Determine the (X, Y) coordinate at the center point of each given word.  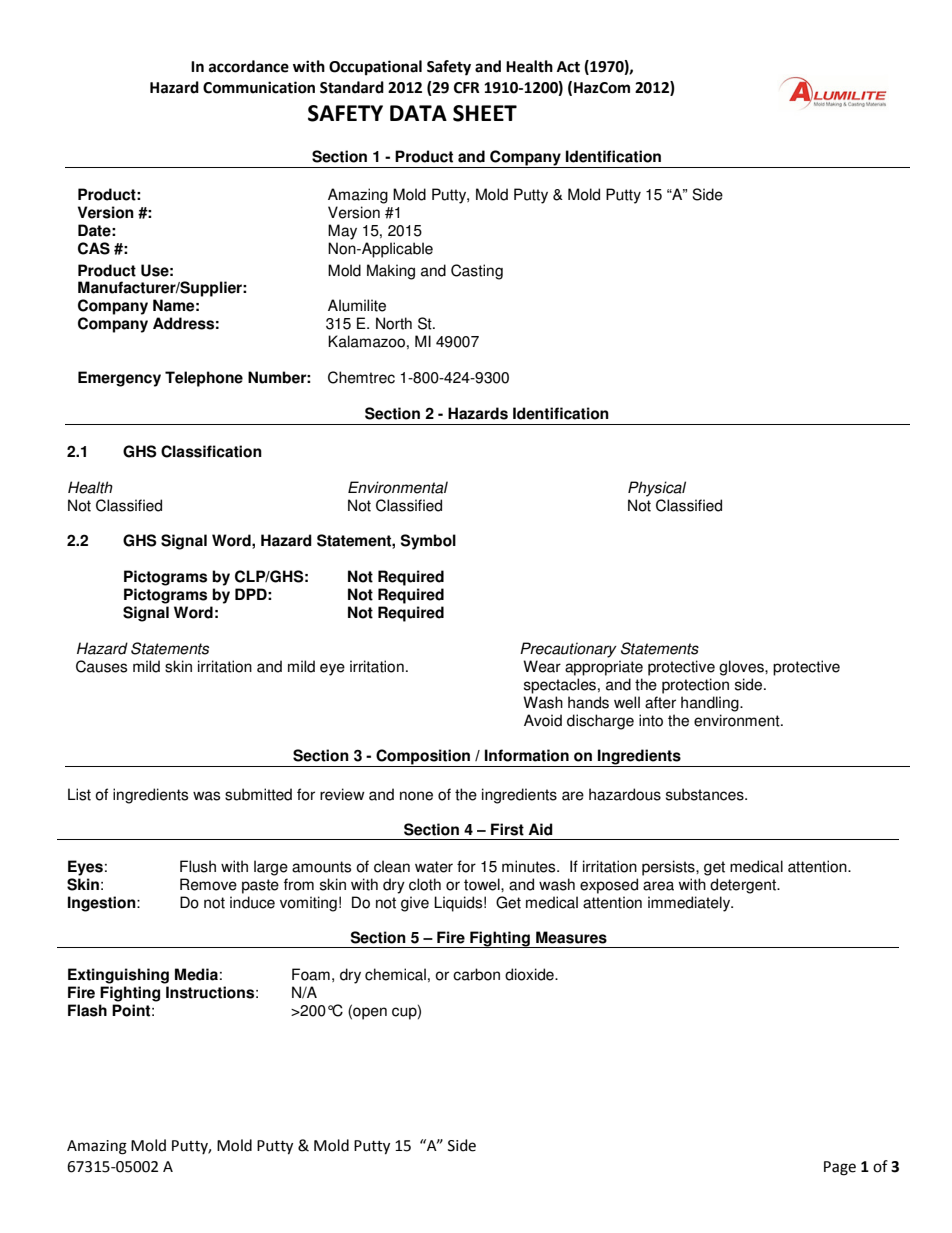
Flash (87, 1010)
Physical (657, 489)
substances (706, 794)
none (416, 796)
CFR (467, 88)
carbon (476, 974)
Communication (259, 87)
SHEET (485, 113)
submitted (258, 794)
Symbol (428, 542)
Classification (211, 451)
